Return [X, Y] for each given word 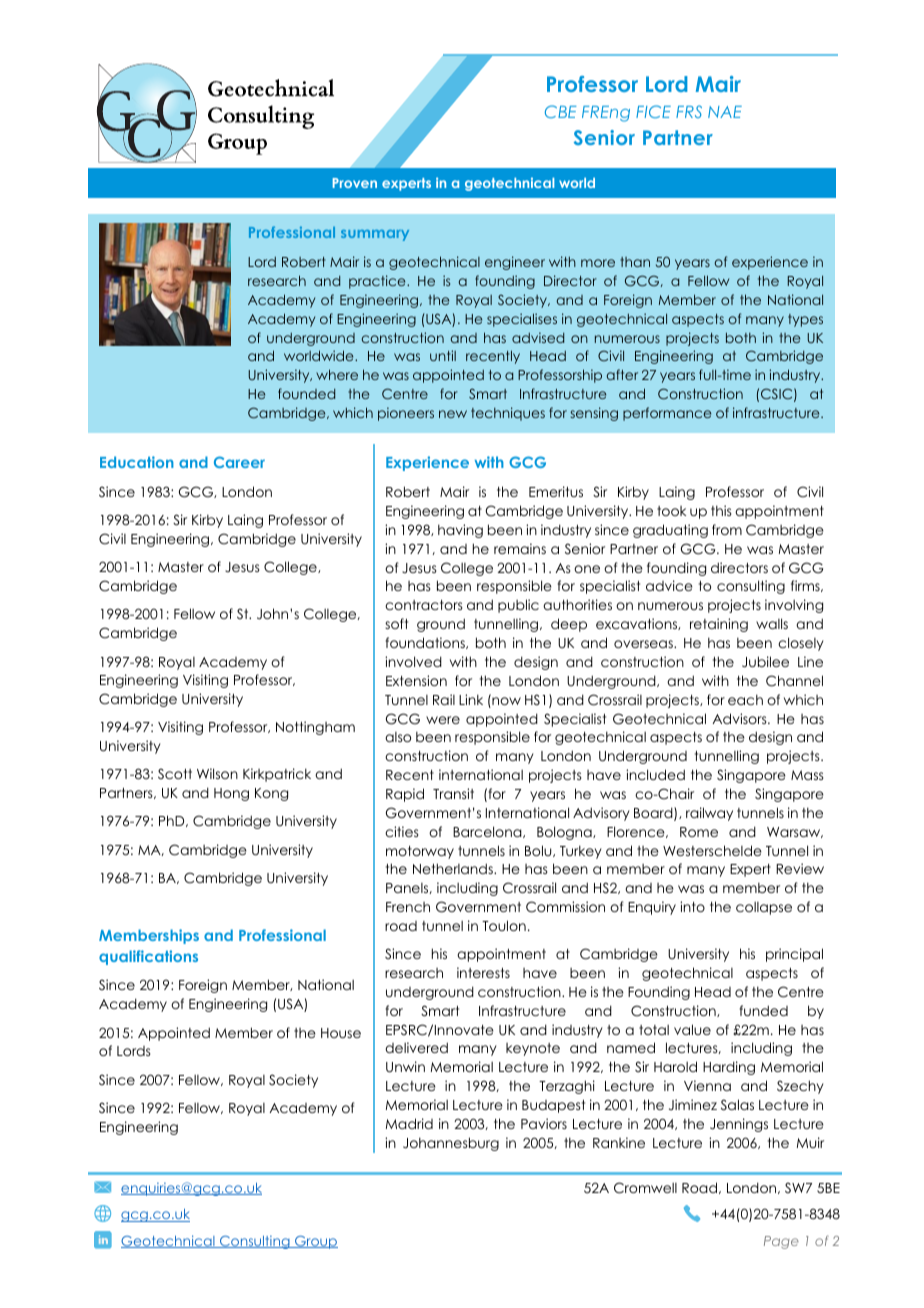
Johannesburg [451, 1144]
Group [315, 1242]
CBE [561, 111]
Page [781, 1242]
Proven [355, 183]
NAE [725, 112]
